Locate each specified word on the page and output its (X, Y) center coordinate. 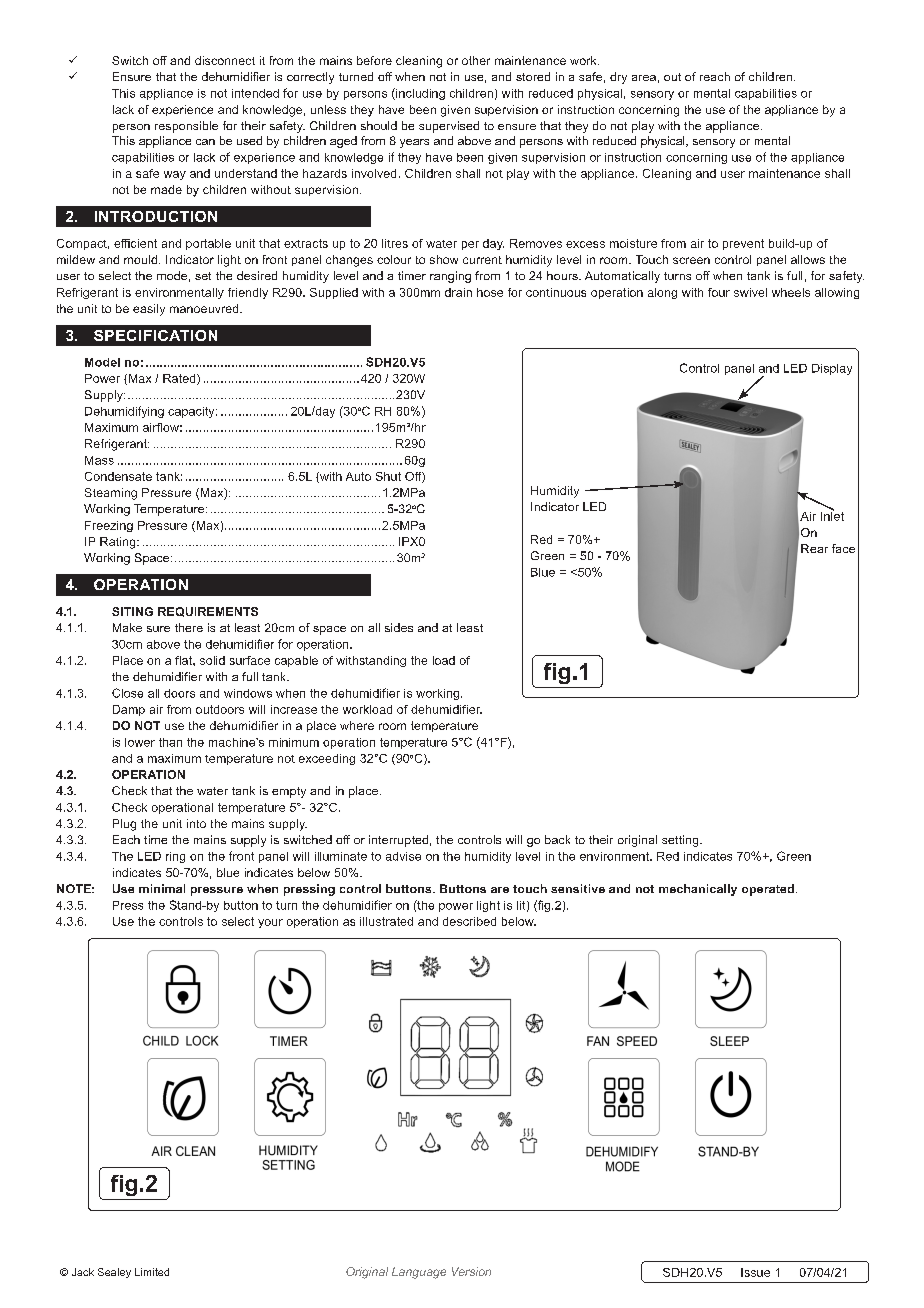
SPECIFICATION (155, 335)
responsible (186, 127)
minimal (162, 888)
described (469, 921)
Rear (814, 548)
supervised (449, 127)
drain (458, 292)
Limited (152, 1272)
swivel (750, 292)
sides (399, 627)
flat (184, 660)
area (644, 78)
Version (471, 1271)
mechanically (698, 890)
